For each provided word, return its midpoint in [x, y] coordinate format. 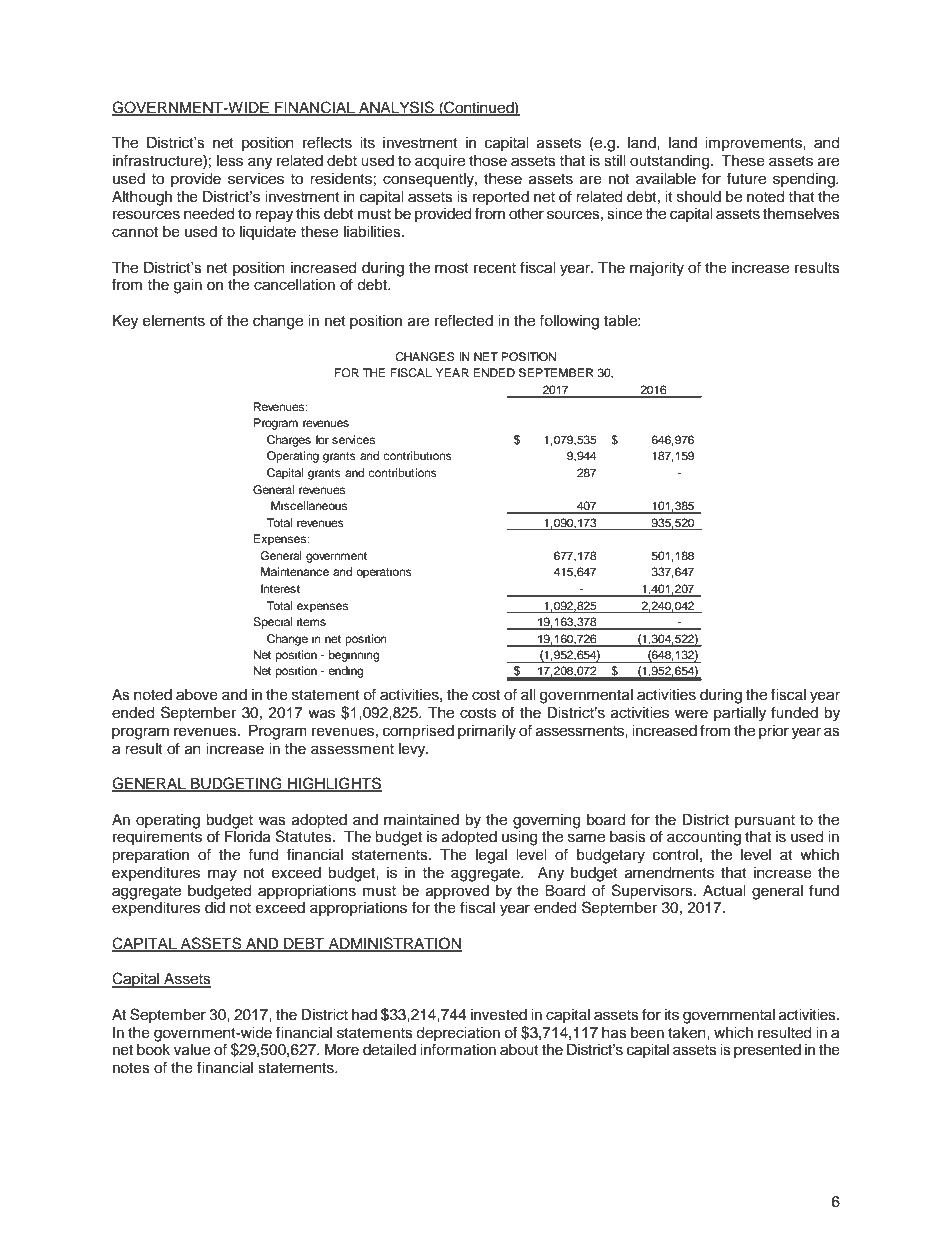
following [569, 322]
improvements [754, 144]
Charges [289, 441]
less [230, 161]
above [197, 695]
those [488, 161]
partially [740, 714]
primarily [487, 732]
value [192, 1050]
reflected [464, 320]
